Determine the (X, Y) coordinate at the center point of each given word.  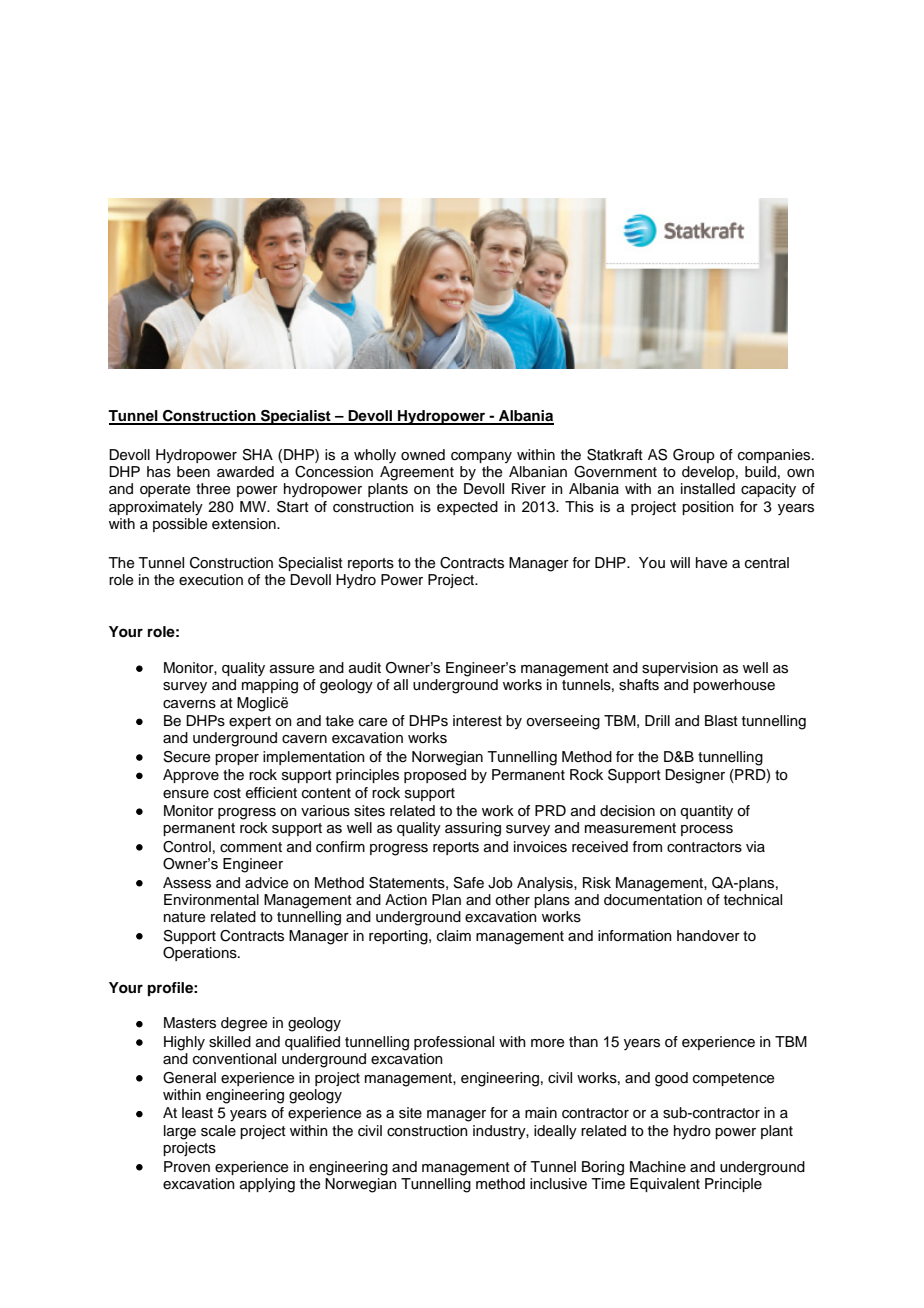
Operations (201, 954)
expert (250, 722)
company (481, 457)
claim (454, 936)
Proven (187, 1167)
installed (708, 489)
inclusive (558, 1184)
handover (708, 936)
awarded (245, 471)
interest (477, 721)
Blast (721, 721)
